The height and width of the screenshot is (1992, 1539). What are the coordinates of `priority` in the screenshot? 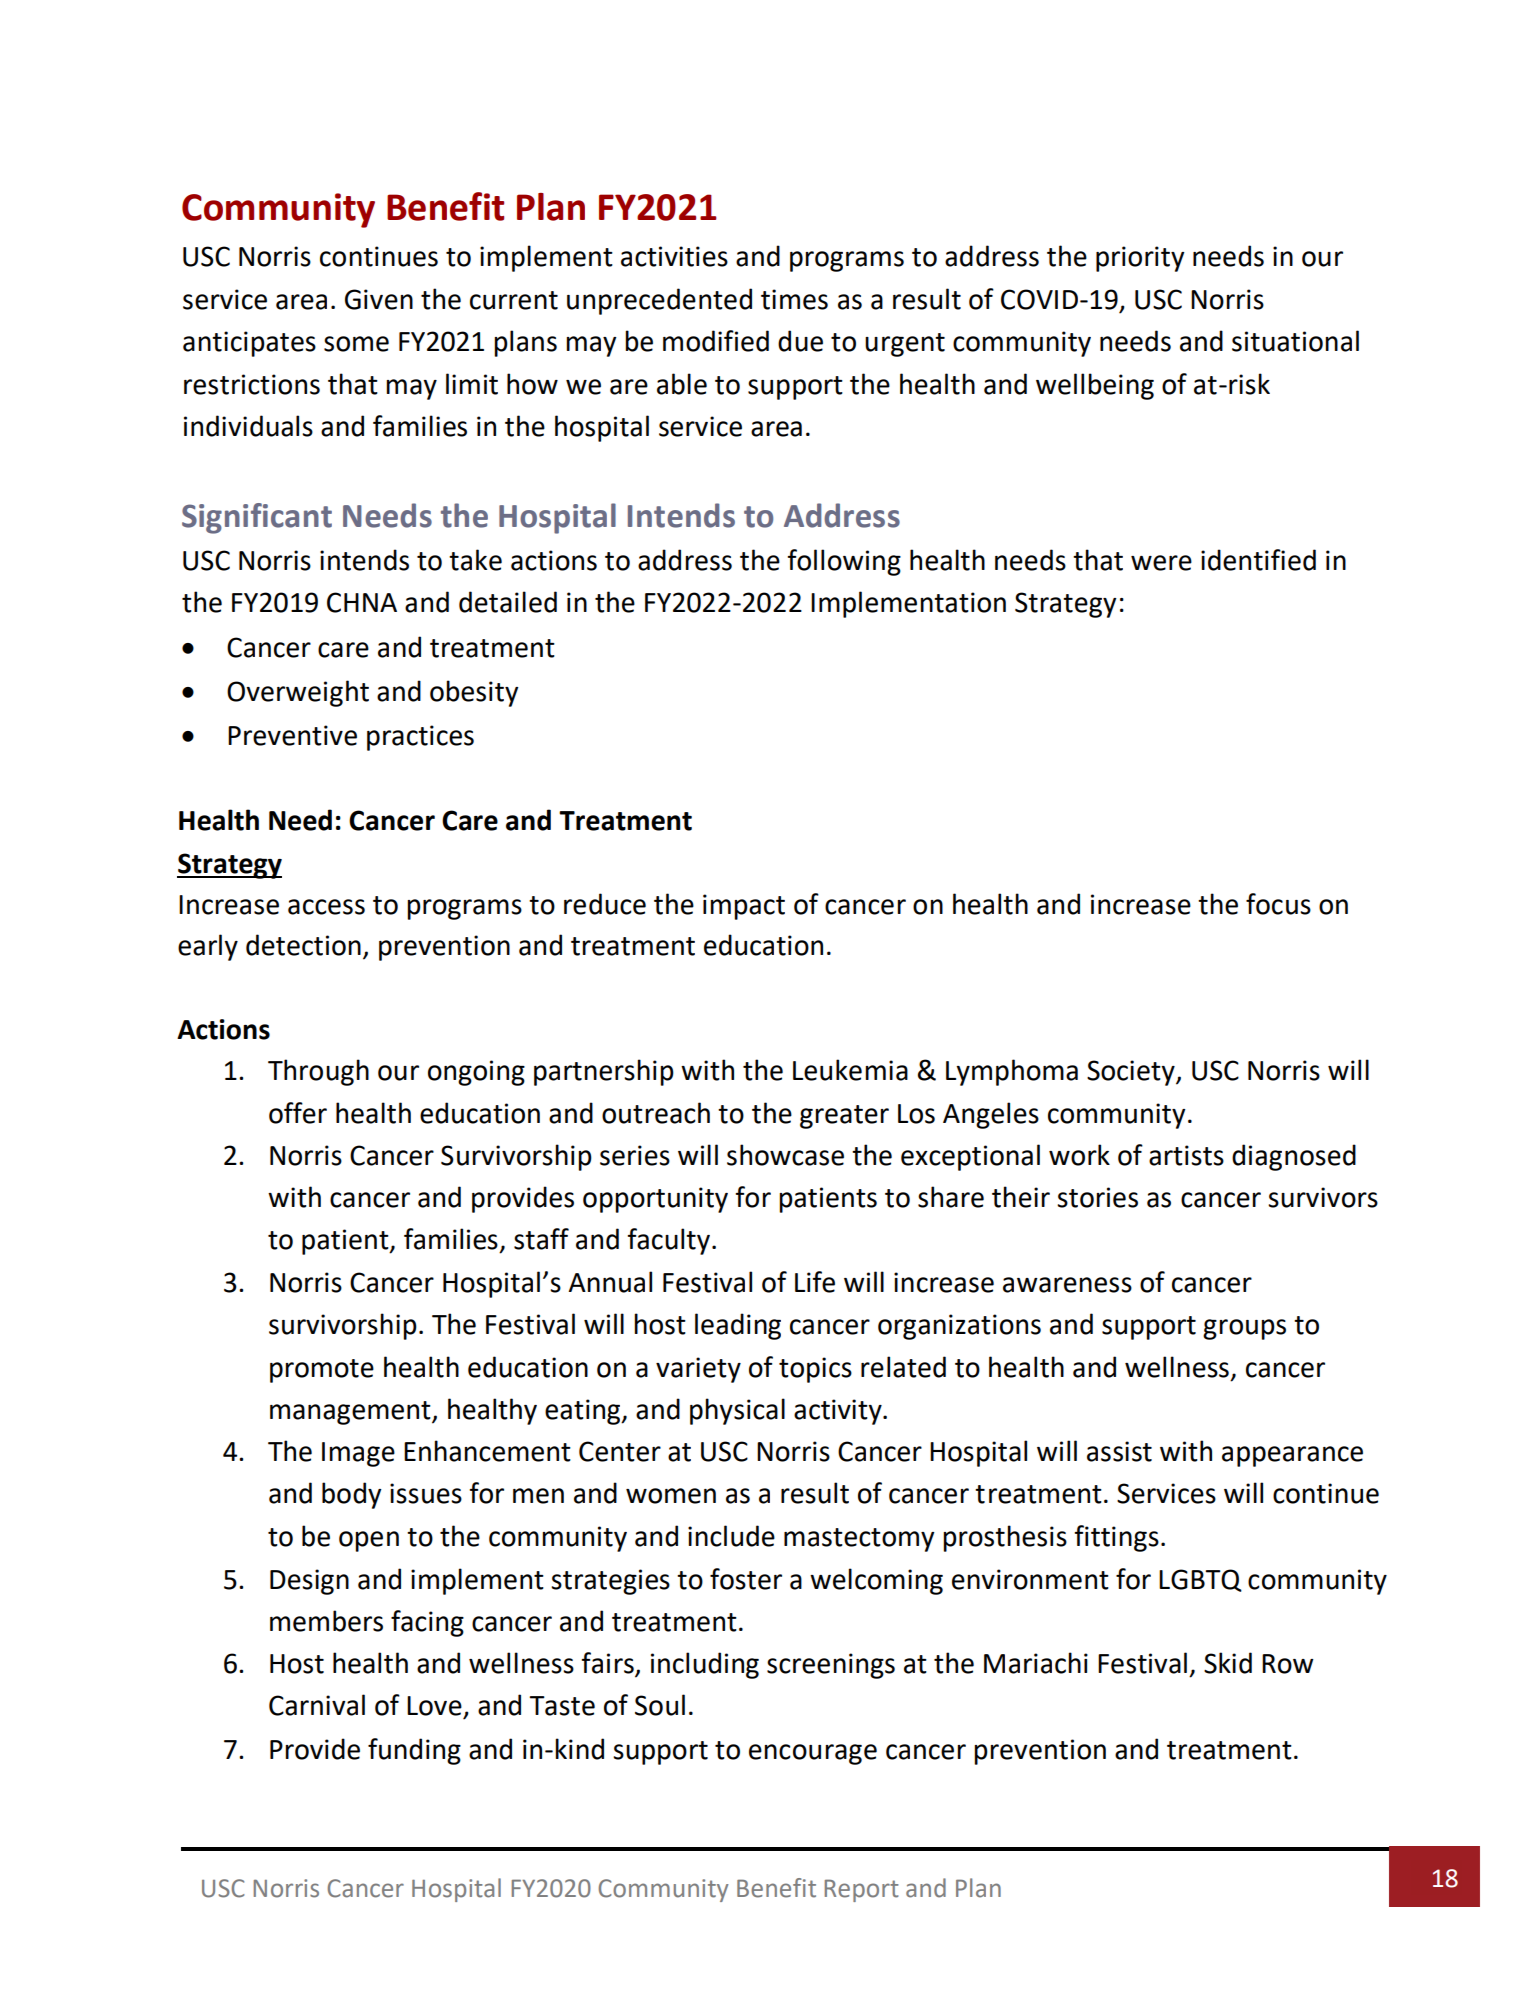 It's located at (1140, 259).
